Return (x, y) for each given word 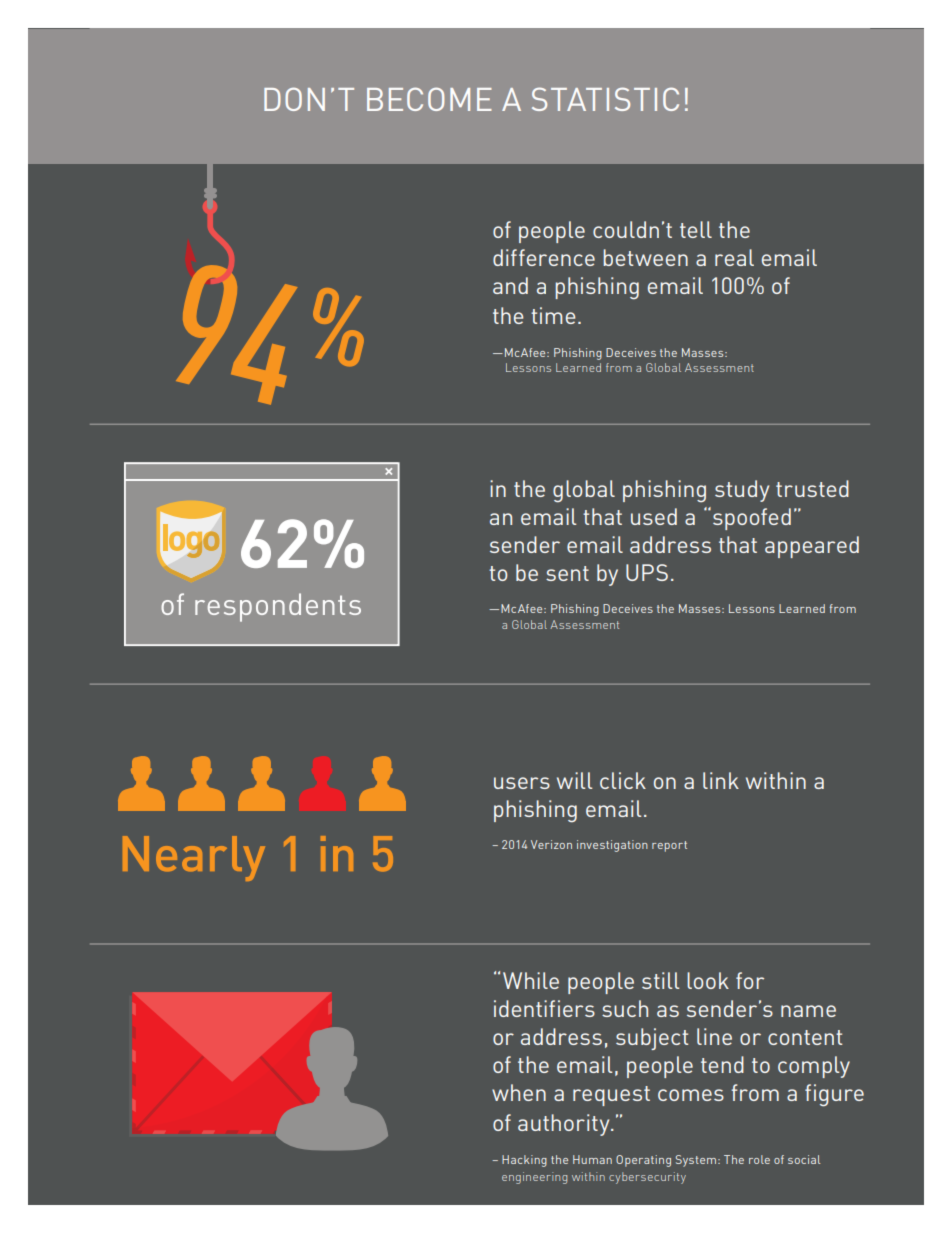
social (804, 1159)
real (734, 257)
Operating (643, 1161)
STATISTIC (605, 99)
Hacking (524, 1161)
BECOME (429, 99)
